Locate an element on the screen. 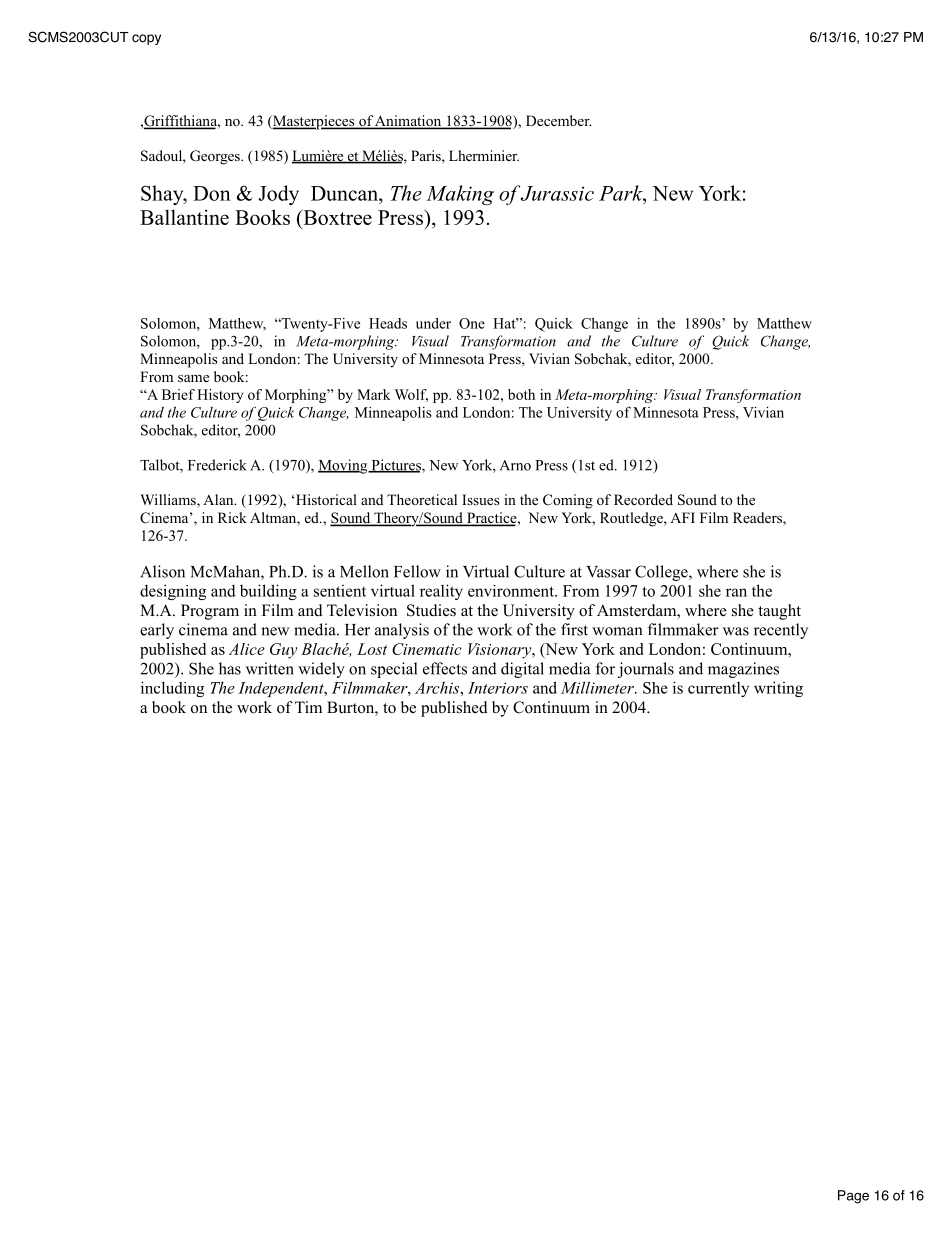 Image resolution: width=952 pixels, height=1233 pixels. Tim is located at coordinates (308, 707).
